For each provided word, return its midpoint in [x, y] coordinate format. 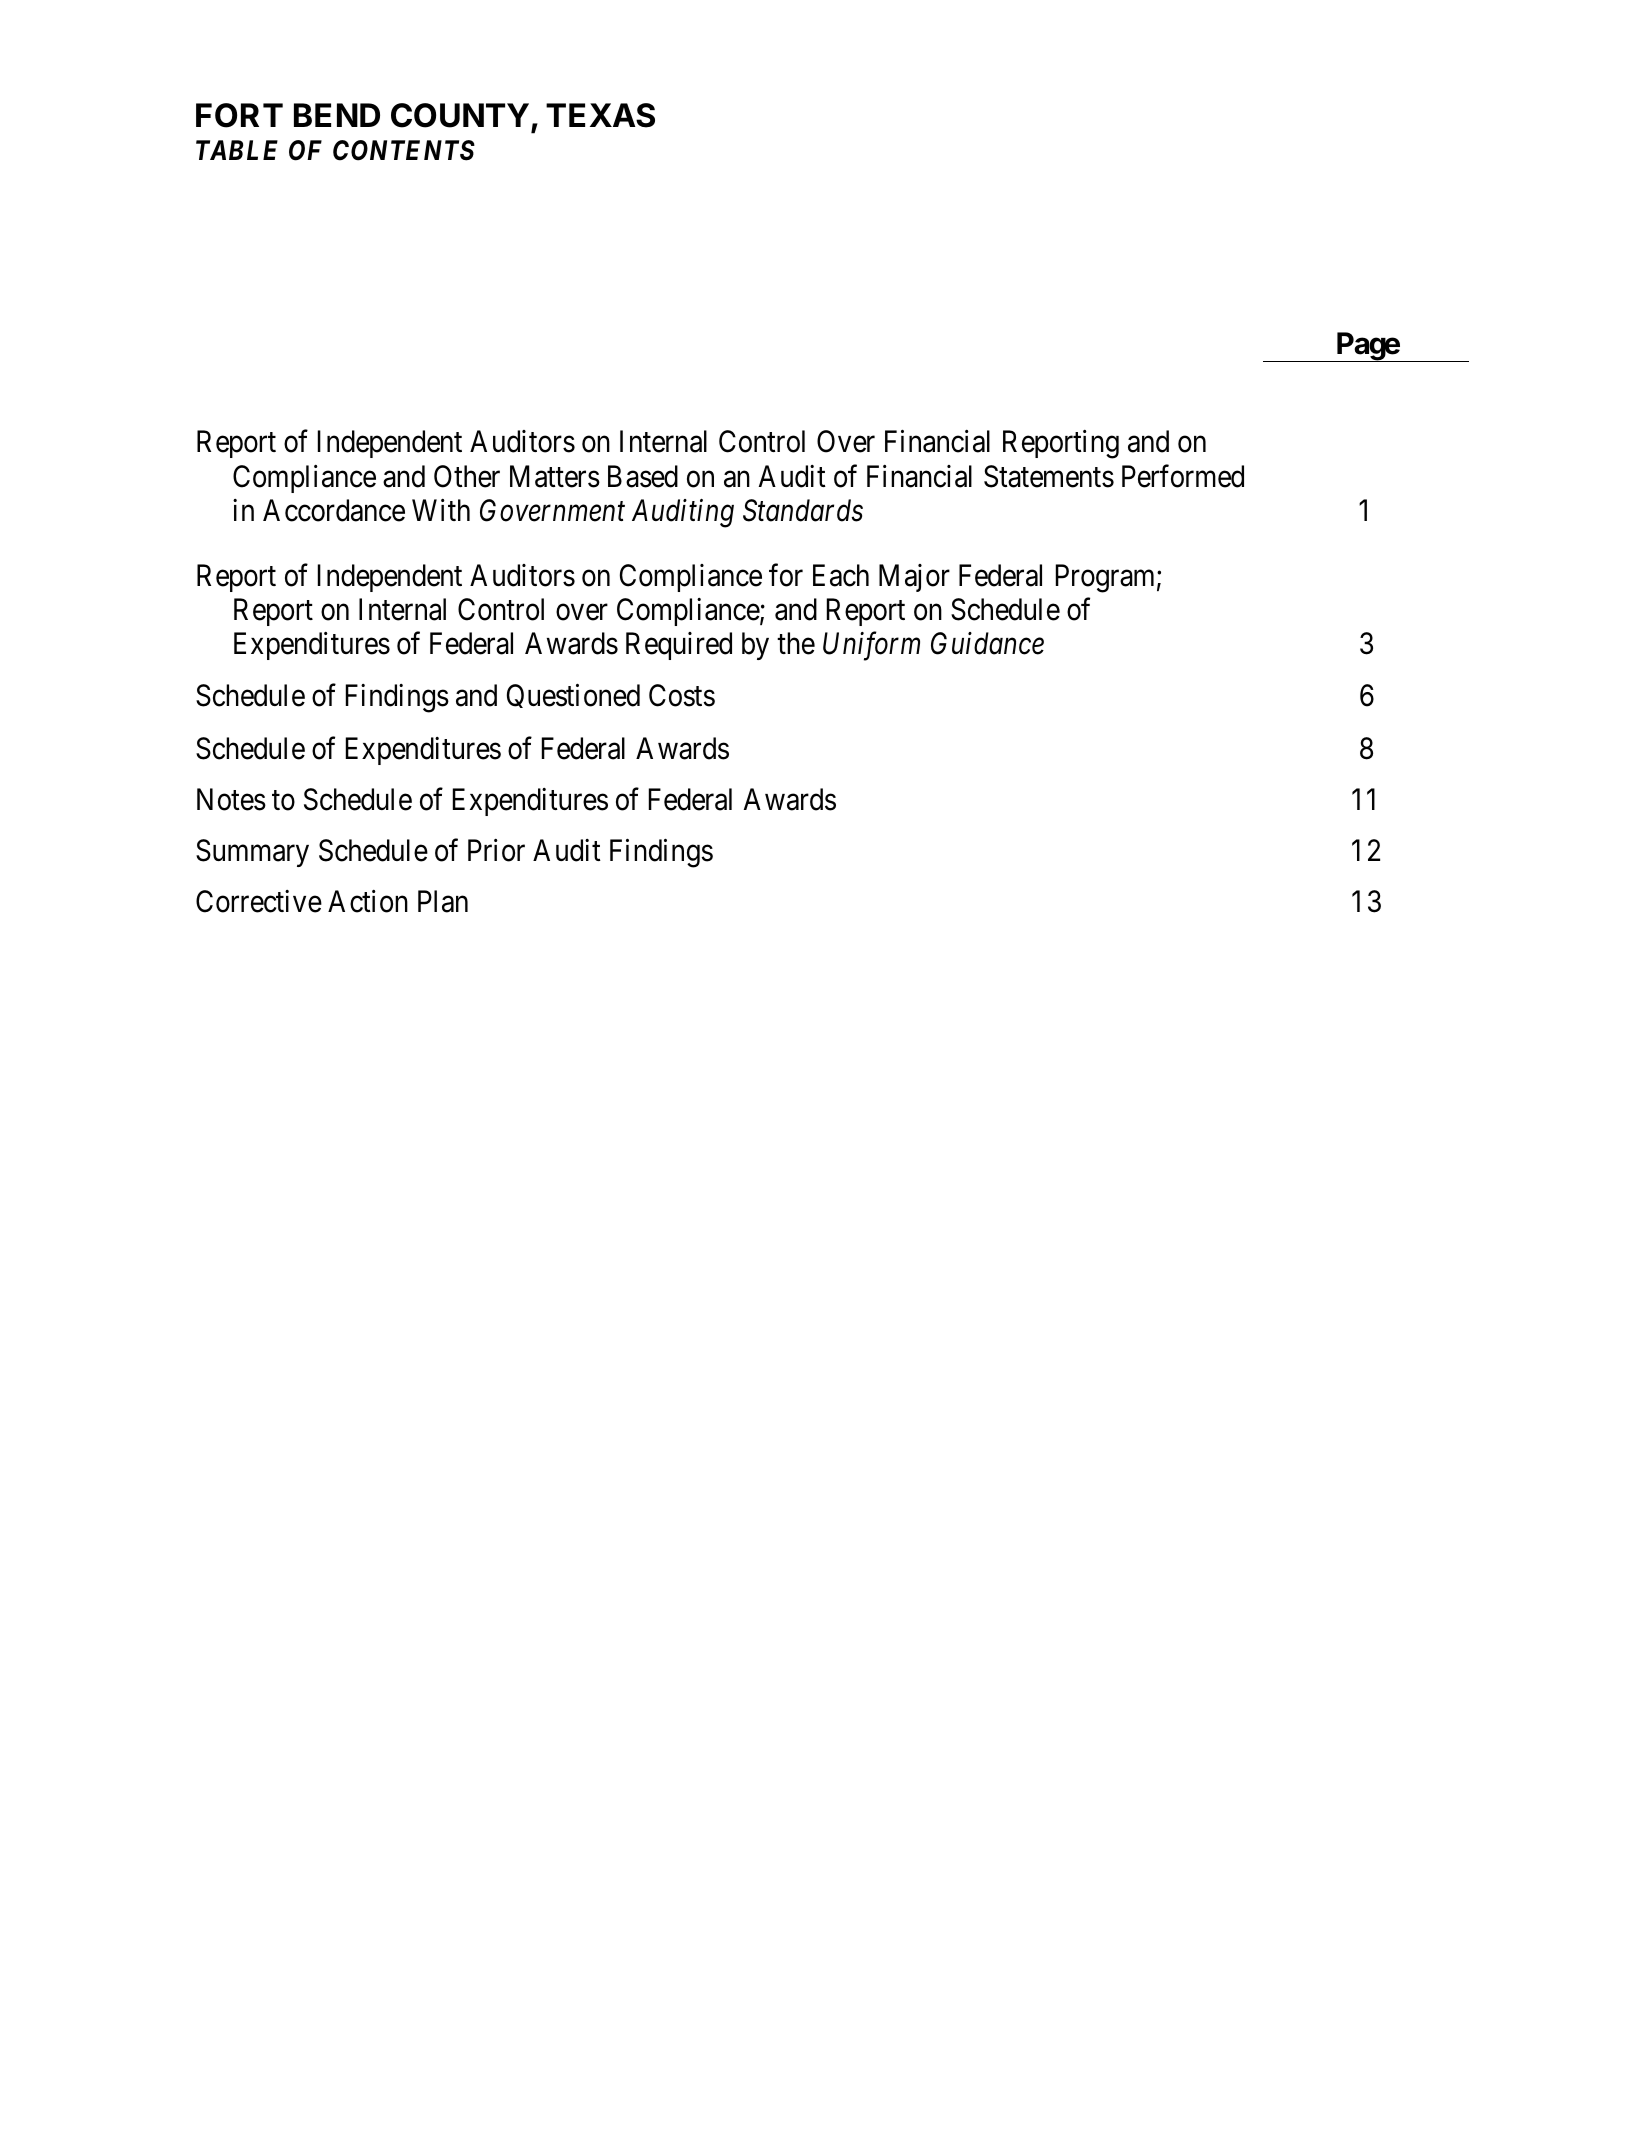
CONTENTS [404, 150]
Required [679, 646]
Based [643, 476]
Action [368, 901]
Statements [1049, 476]
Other [467, 476]
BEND [337, 115]
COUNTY [460, 115]
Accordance [334, 510]
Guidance [987, 643]
